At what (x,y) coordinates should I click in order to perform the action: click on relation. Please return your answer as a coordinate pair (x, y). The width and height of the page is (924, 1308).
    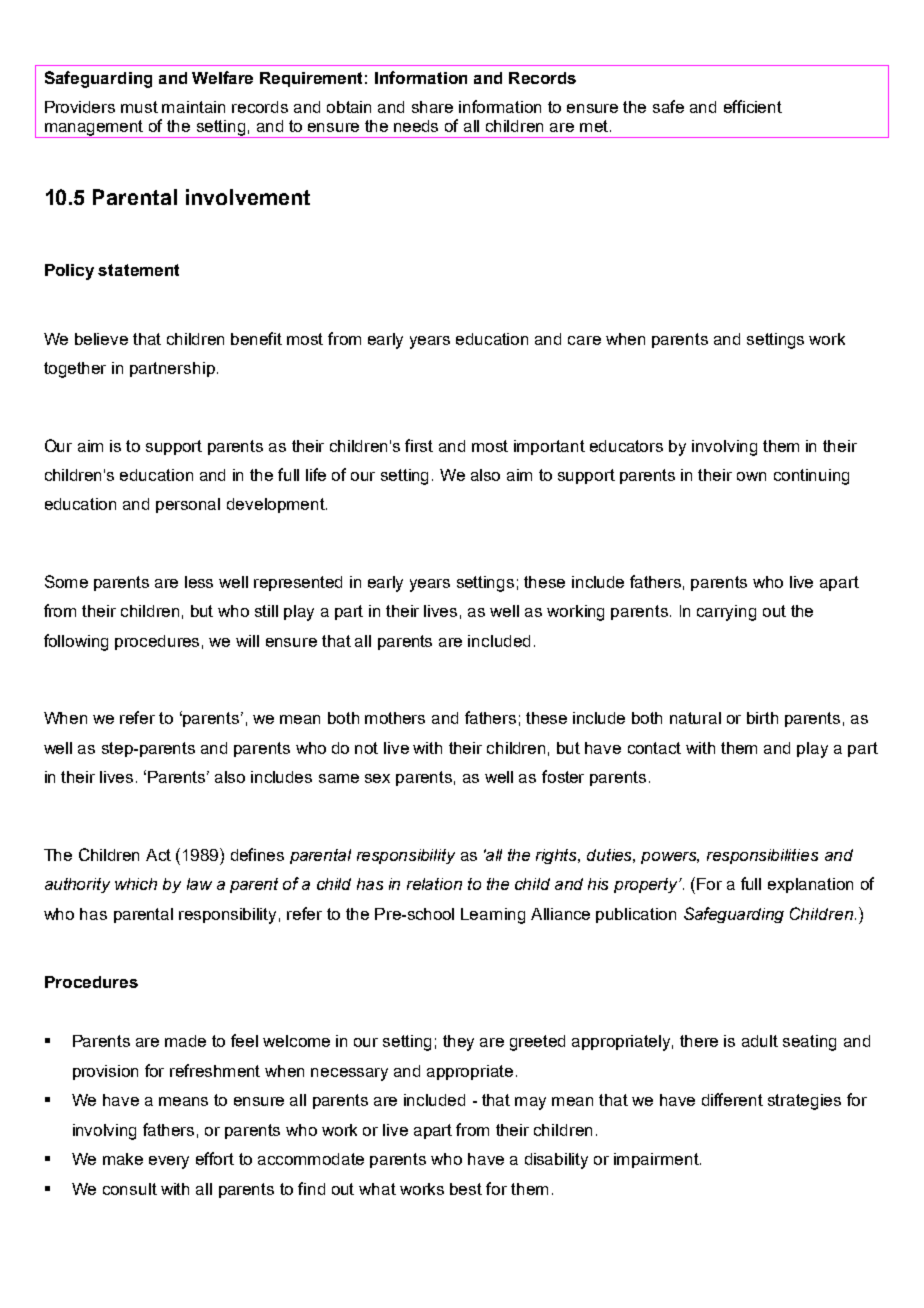
    Looking at the image, I should click on (434, 884).
